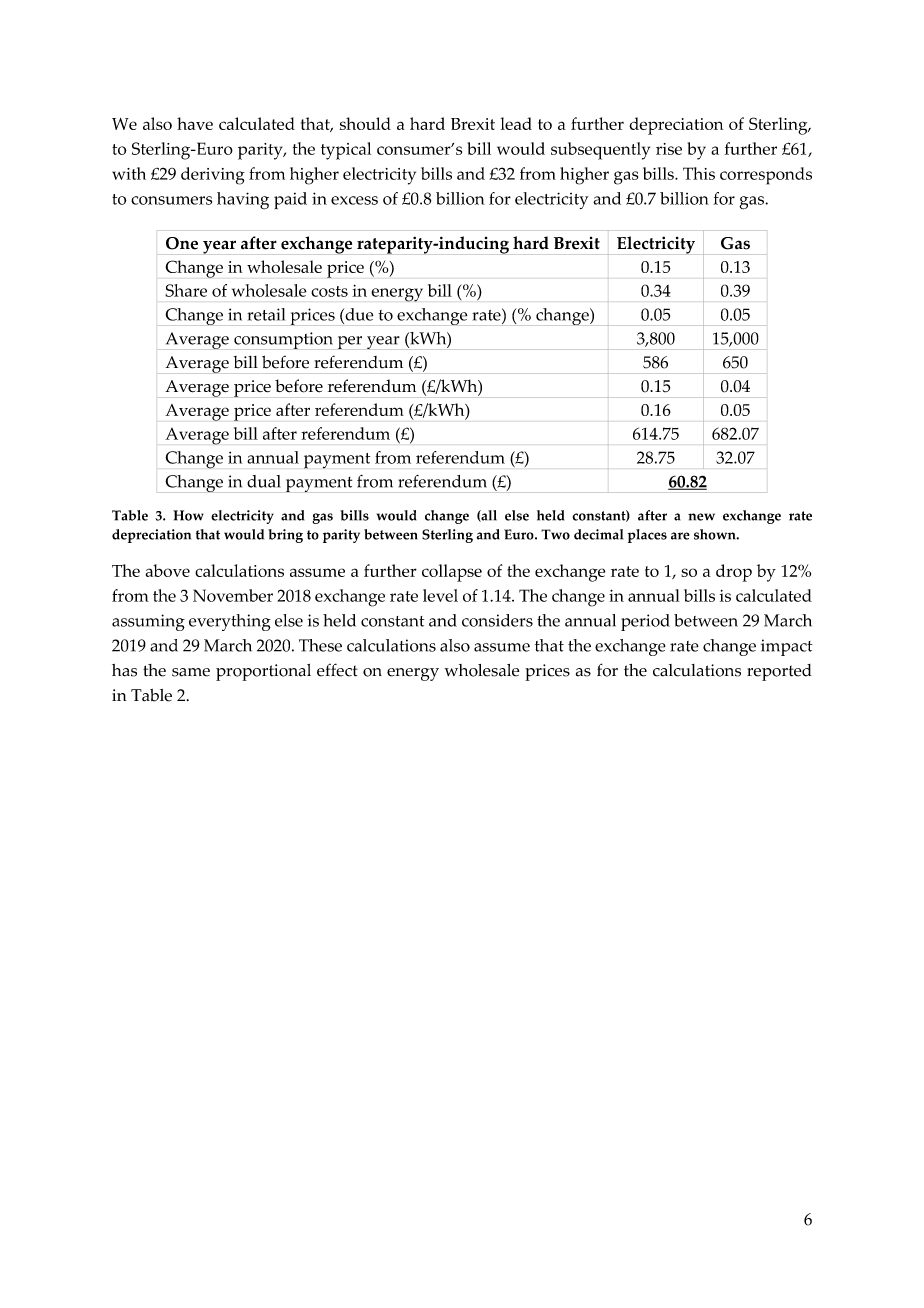 The width and height of the page is (924, 1308). What do you see at coordinates (263, 481) in the page?
I see `dual` at bounding box center [263, 481].
